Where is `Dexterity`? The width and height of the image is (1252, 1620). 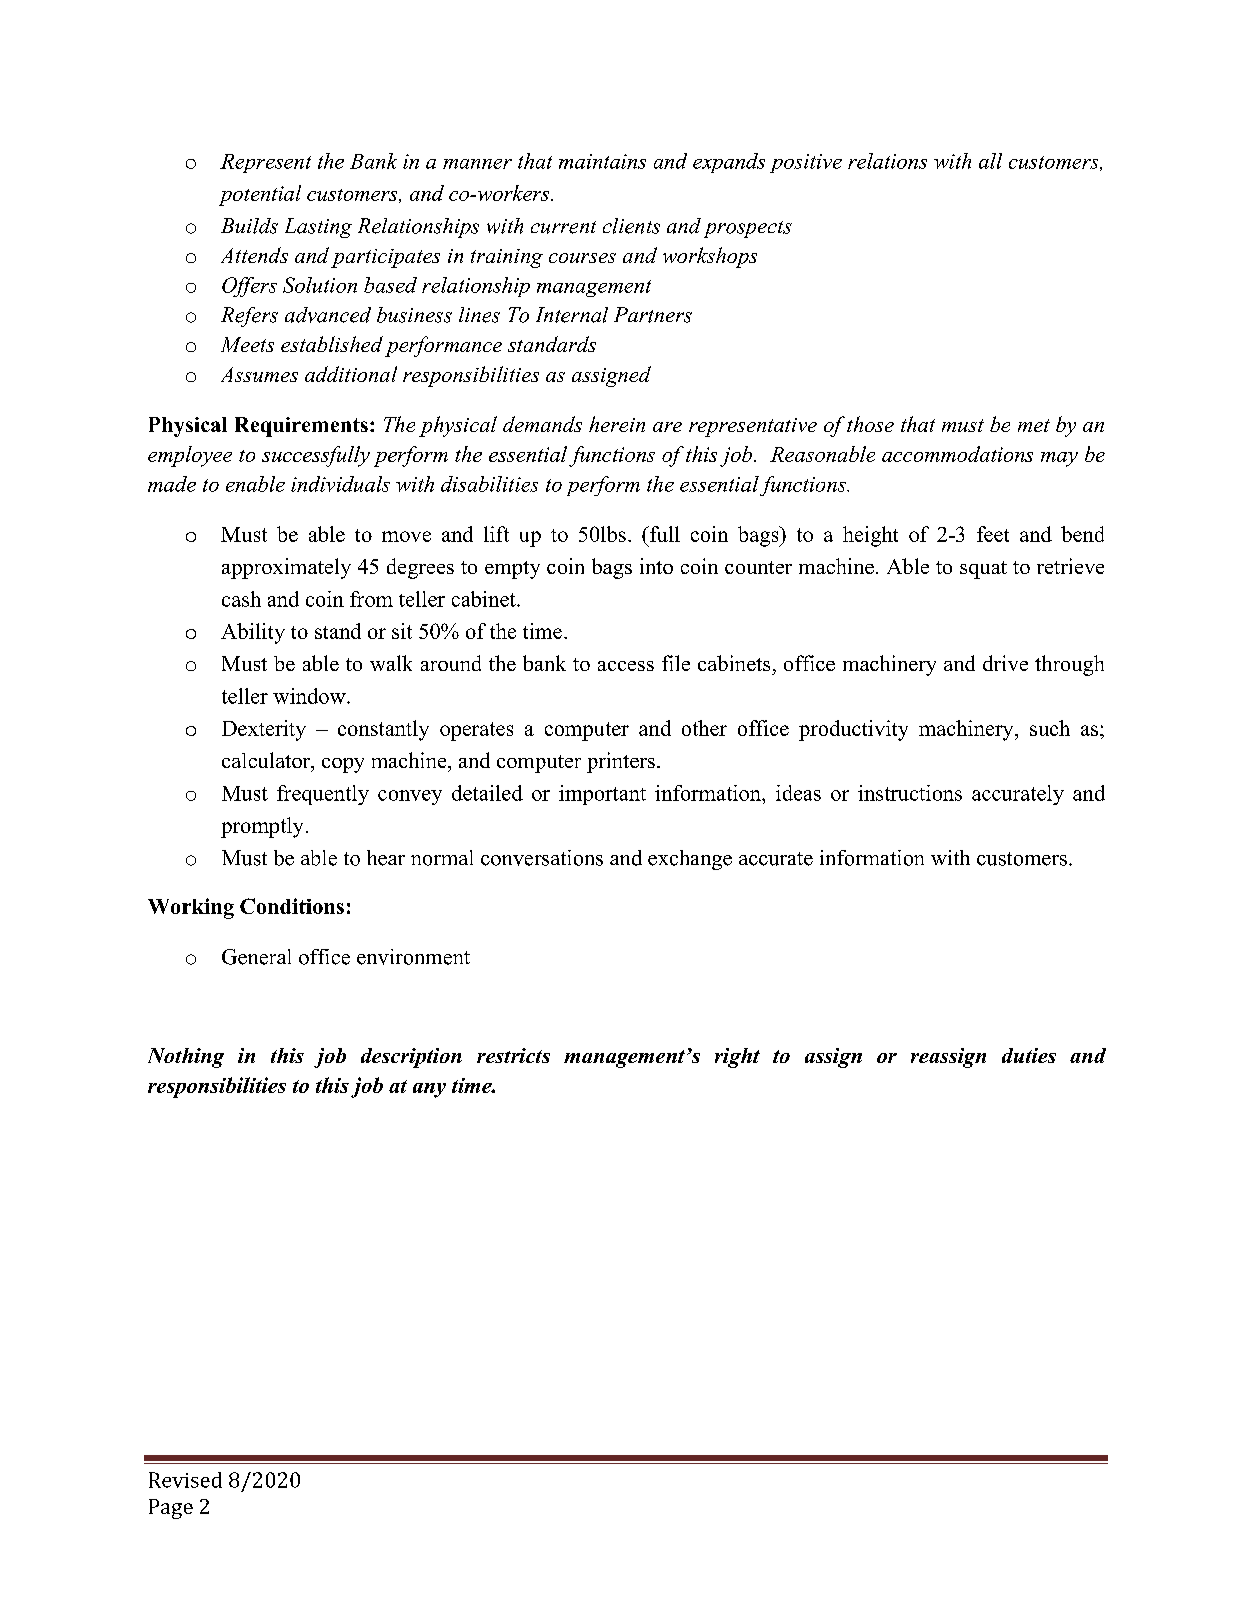 Dexterity is located at coordinates (264, 730).
